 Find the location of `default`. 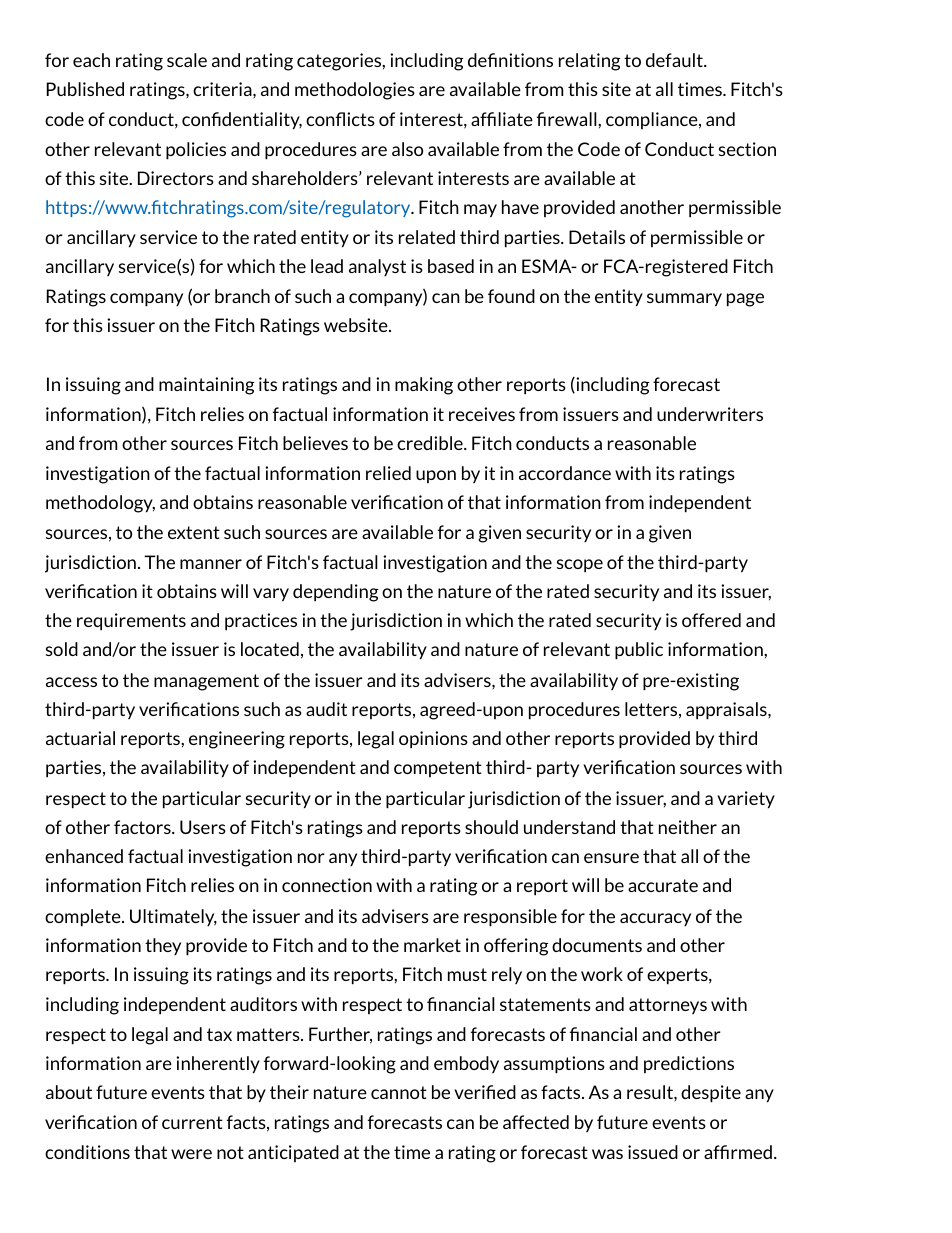

default is located at coordinates (675, 60).
